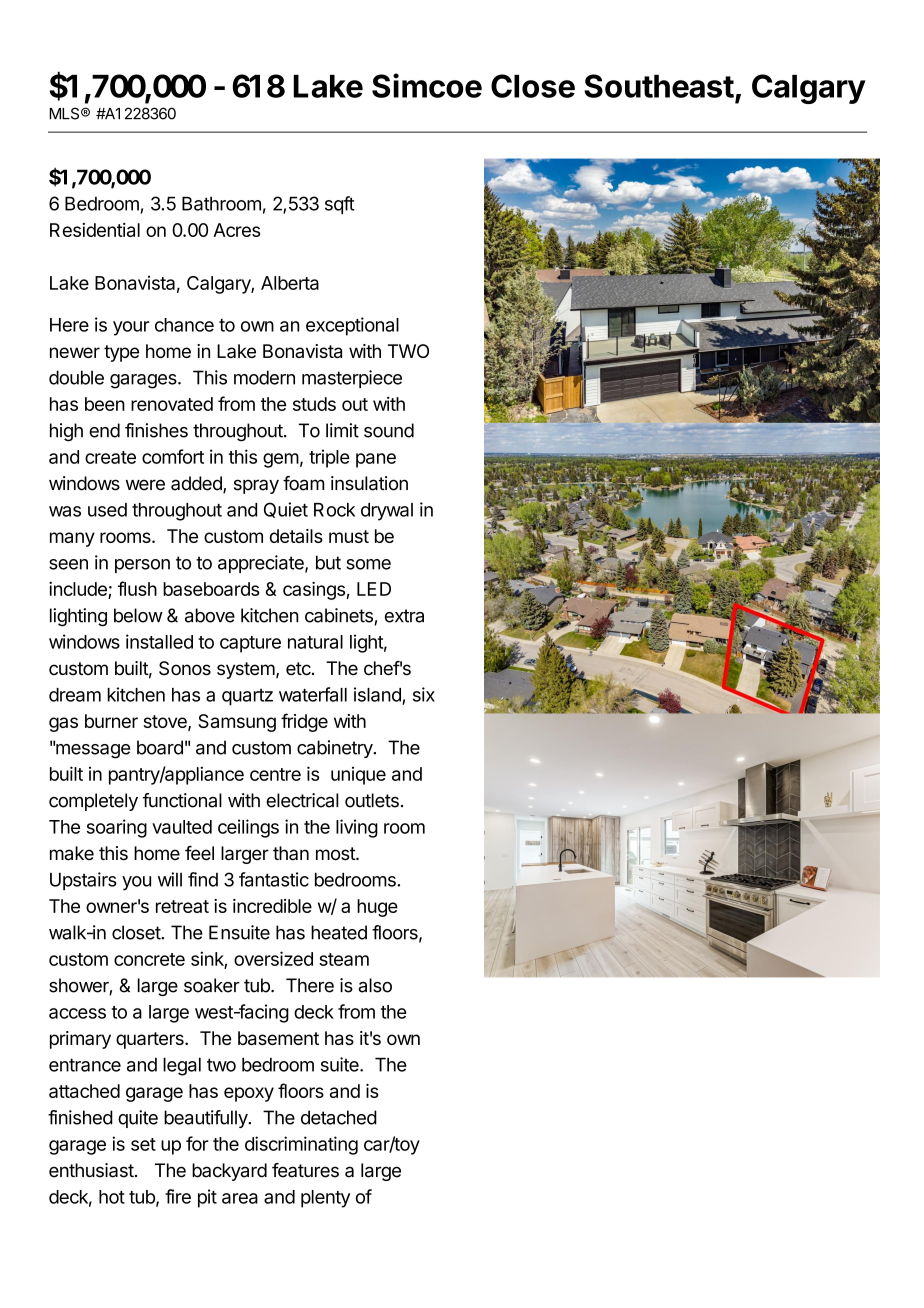 This image has height=1308, width=924. Describe the element at coordinates (142, 566) in the image. I see `person` at that location.
